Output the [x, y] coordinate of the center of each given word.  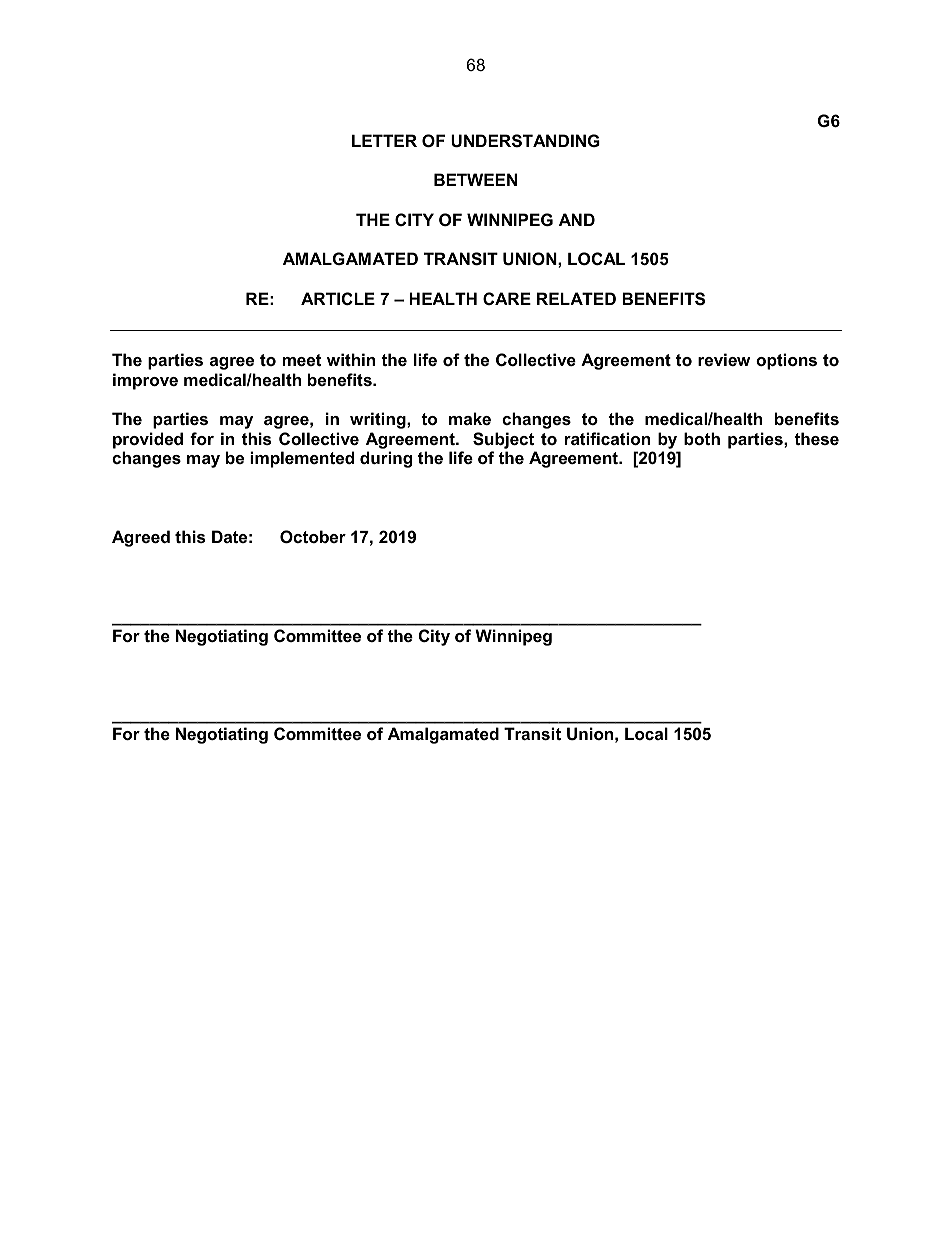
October [313, 536]
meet [302, 360]
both [702, 438]
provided [148, 440]
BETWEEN [475, 179]
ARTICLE [338, 298]
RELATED [576, 298]
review [724, 359]
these [816, 438]
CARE [507, 298]
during [386, 459]
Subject [503, 440]
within [351, 359]
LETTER [384, 140]
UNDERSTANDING [525, 141]
